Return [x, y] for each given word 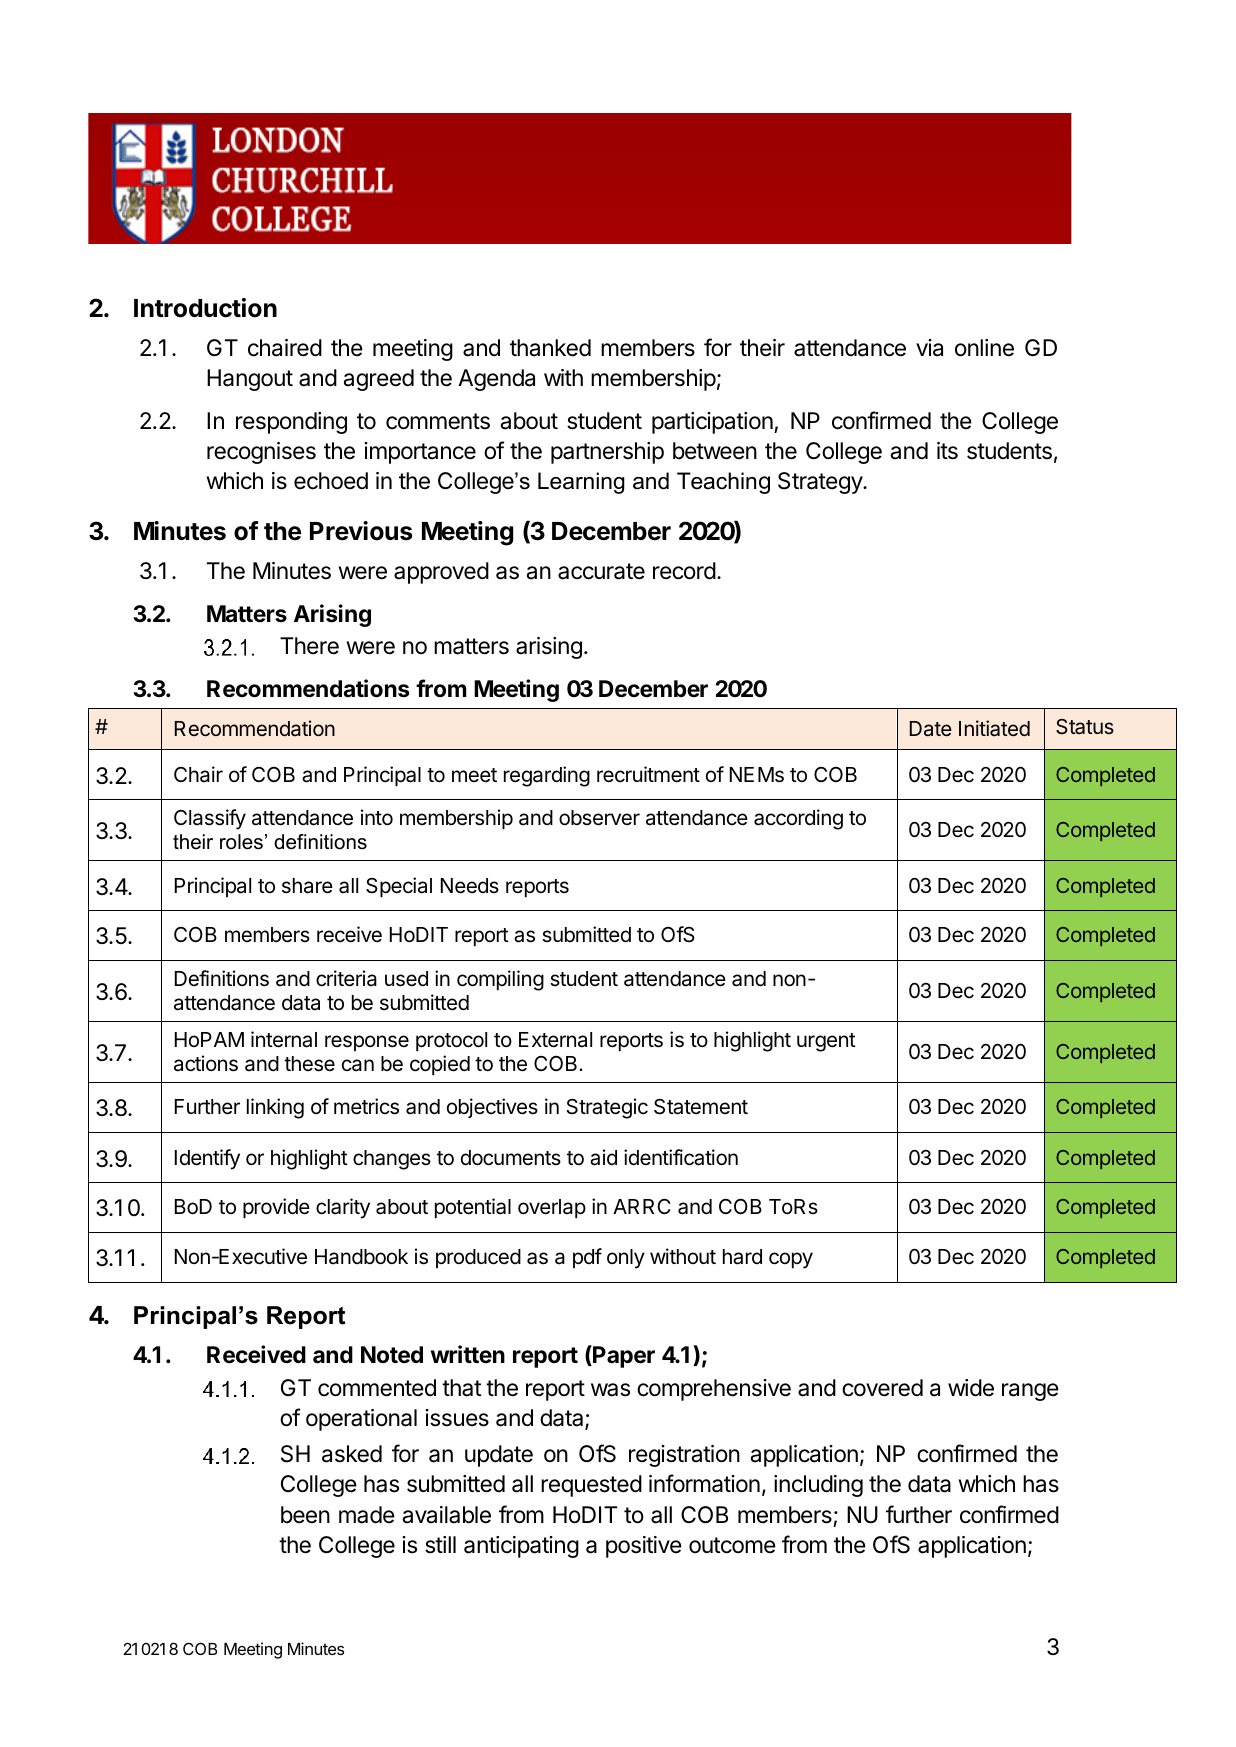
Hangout [250, 380]
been [305, 1515]
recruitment [648, 774]
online [984, 348]
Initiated [994, 728]
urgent [826, 1042]
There [309, 646]
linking [275, 1108]
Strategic [607, 1108]
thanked [550, 348]
